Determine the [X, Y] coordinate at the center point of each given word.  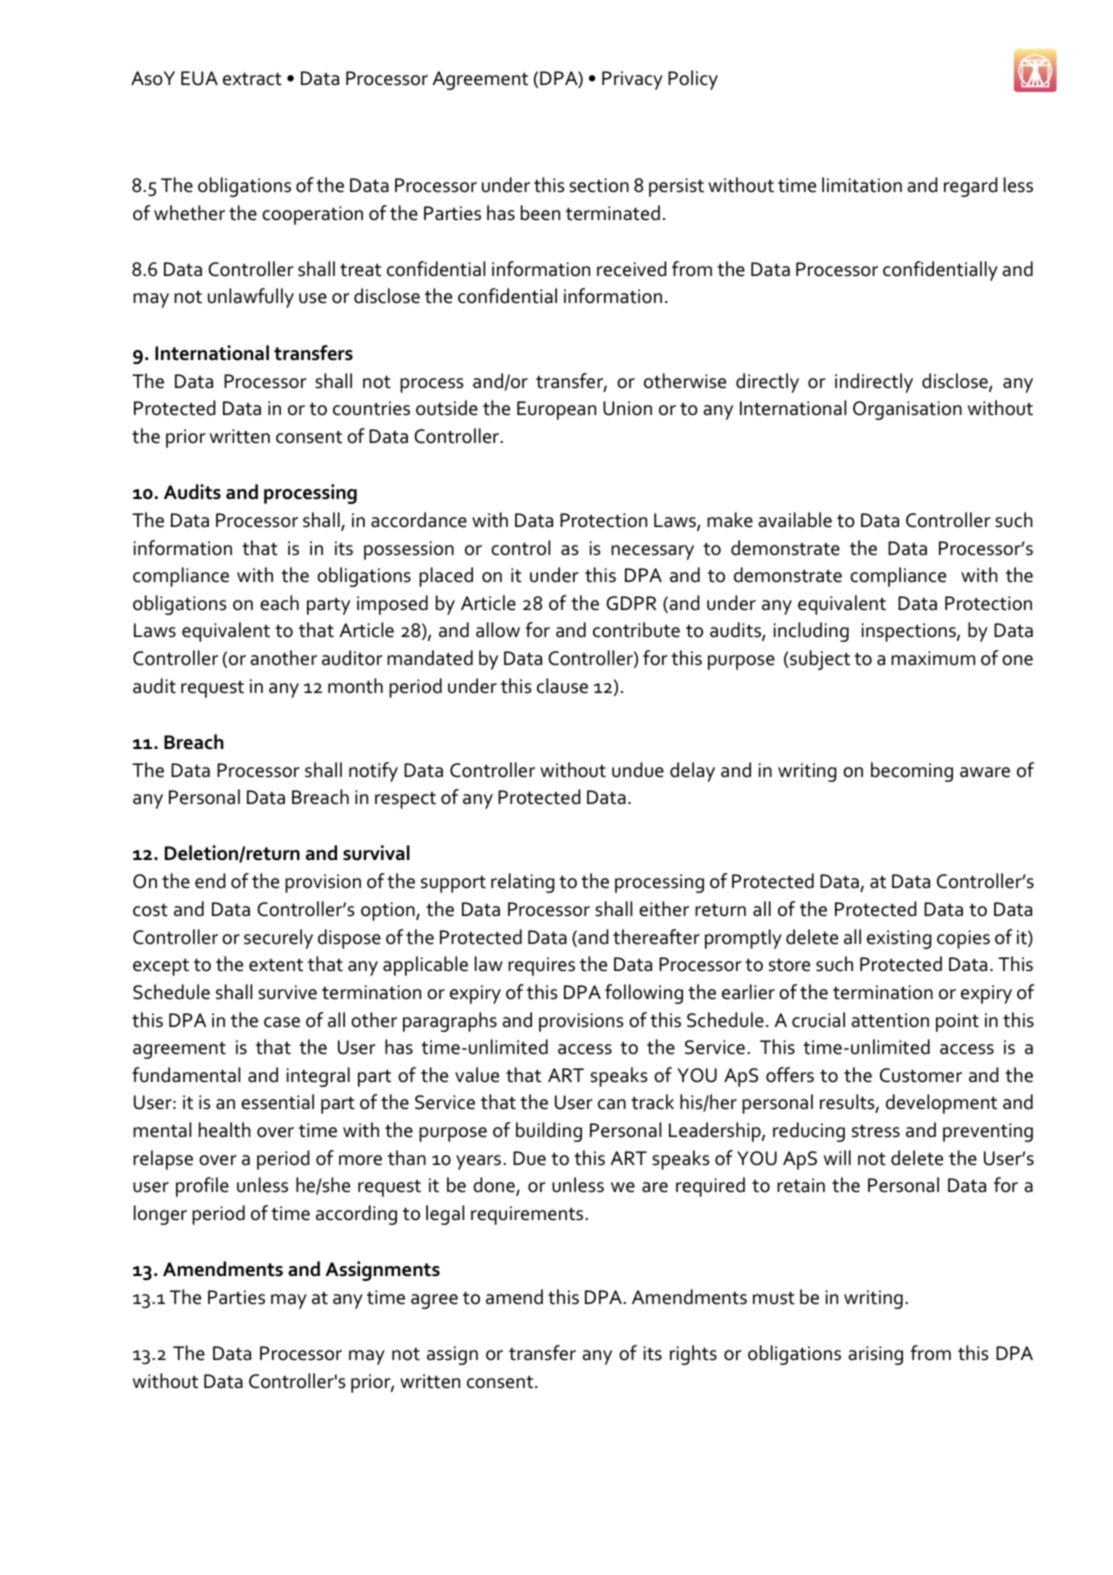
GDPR [631, 603]
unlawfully [251, 298]
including [811, 632]
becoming [912, 772]
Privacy [632, 80]
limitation [862, 185]
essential [277, 1102]
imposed [392, 605]
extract [252, 79]
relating [523, 883]
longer [160, 1215]
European [556, 410]
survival [376, 853]
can [612, 1104]
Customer [921, 1075]
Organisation [907, 410]
